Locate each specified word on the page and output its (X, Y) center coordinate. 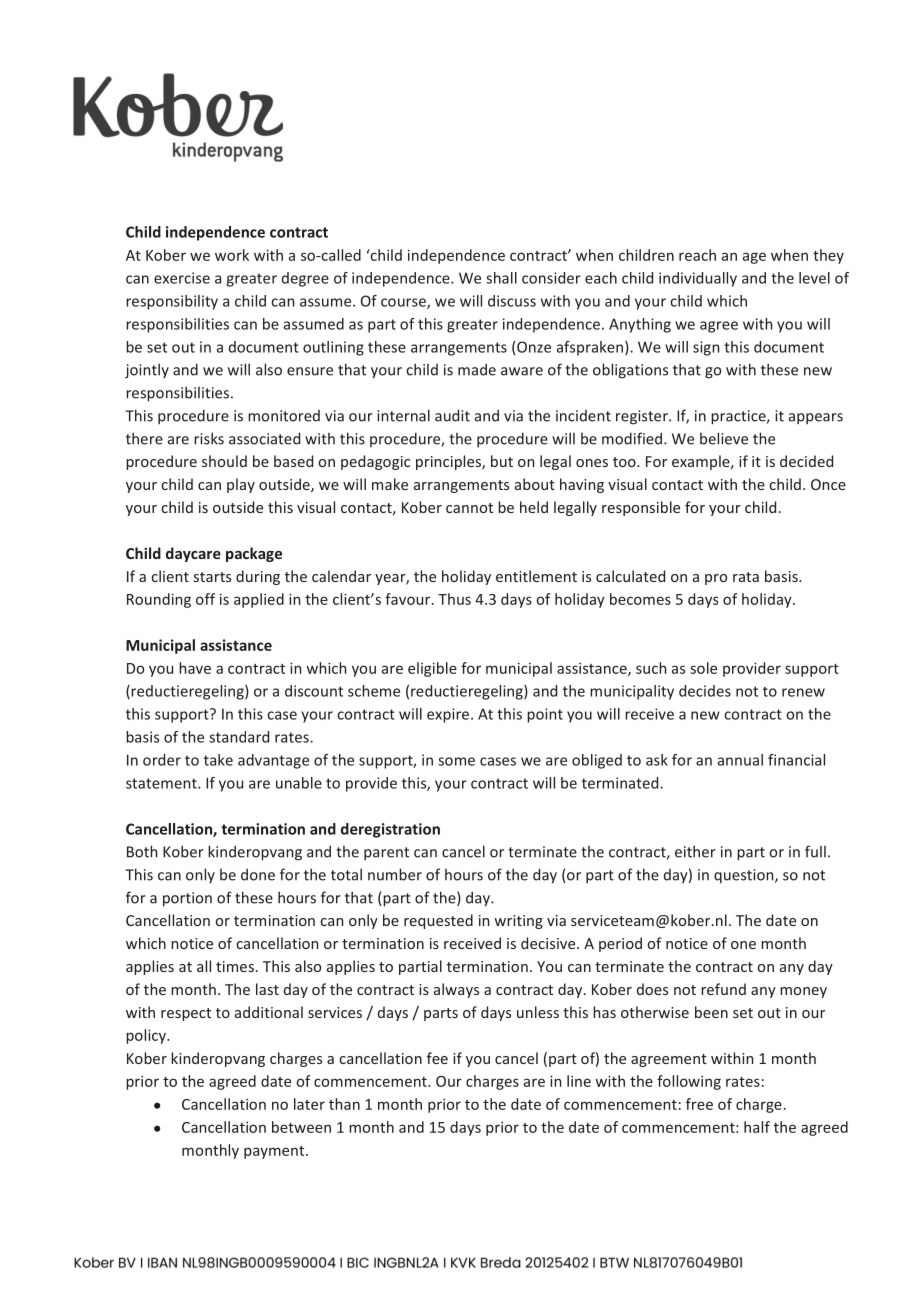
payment (275, 1152)
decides (705, 691)
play (241, 485)
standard (239, 737)
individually (698, 279)
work (232, 255)
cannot (469, 508)
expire (449, 715)
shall (501, 278)
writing (518, 922)
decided (806, 461)
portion (187, 899)
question (745, 876)
